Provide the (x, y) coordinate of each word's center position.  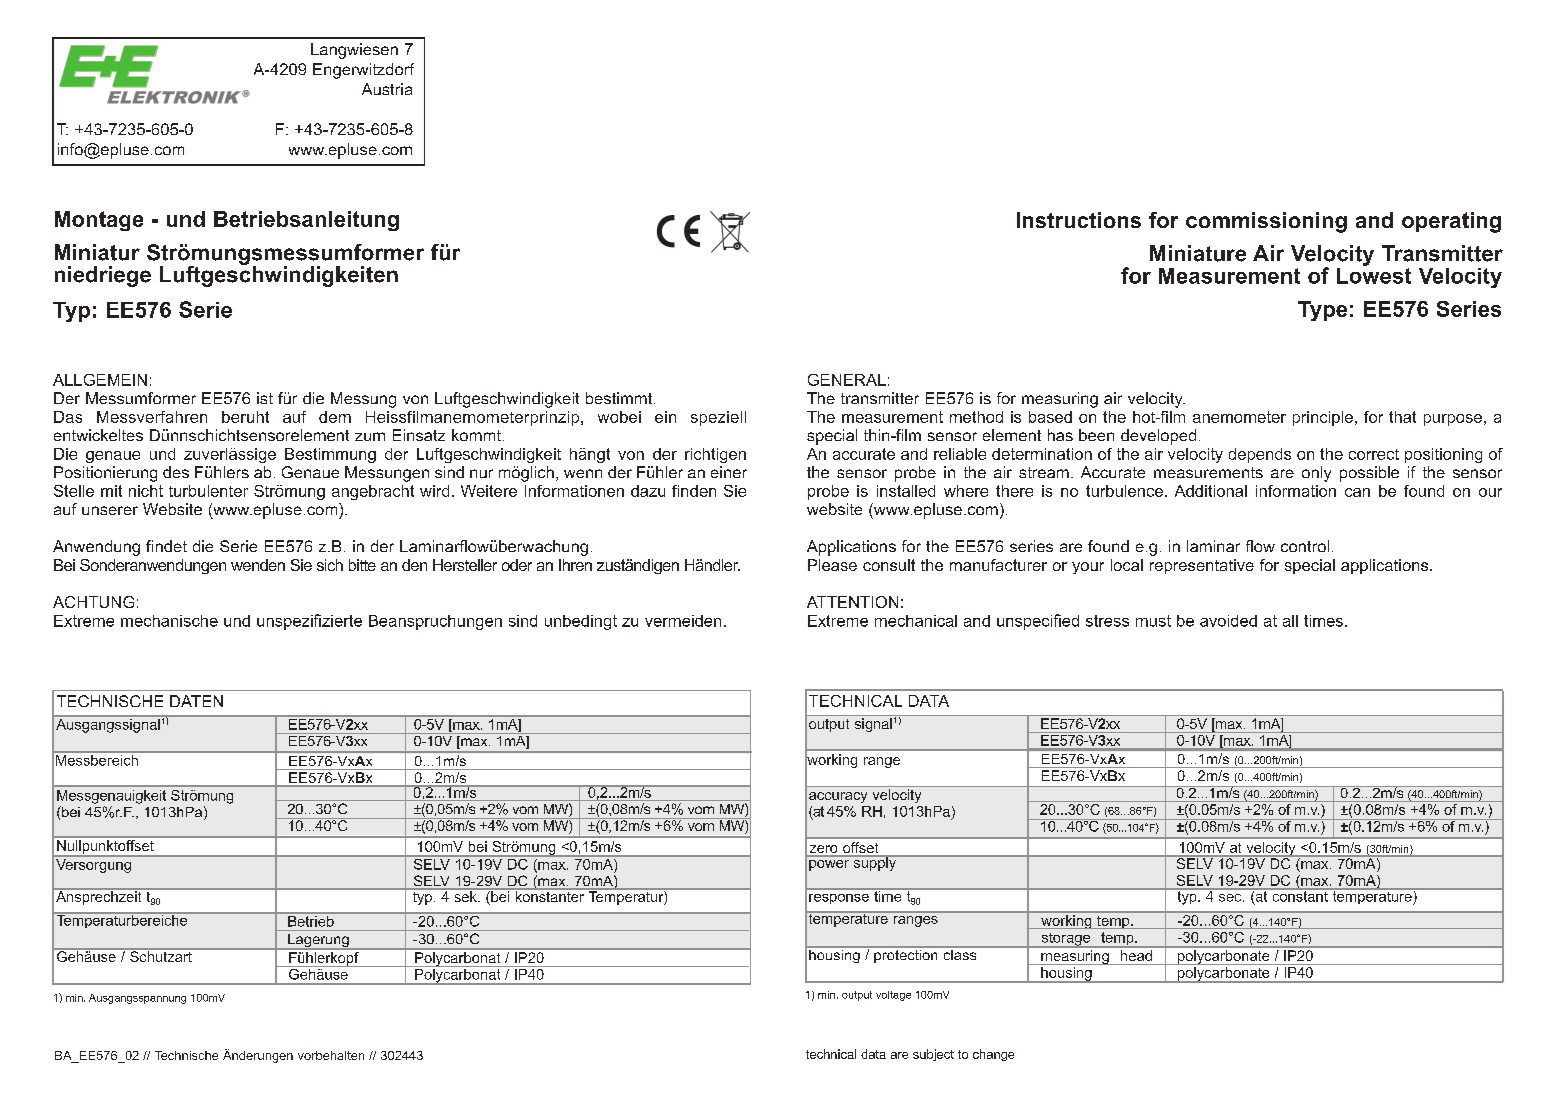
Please (832, 565)
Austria (387, 89)
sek (465, 895)
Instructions (1079, 220)
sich (330, 565)
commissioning (1266, 222)
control (1305, 546)
